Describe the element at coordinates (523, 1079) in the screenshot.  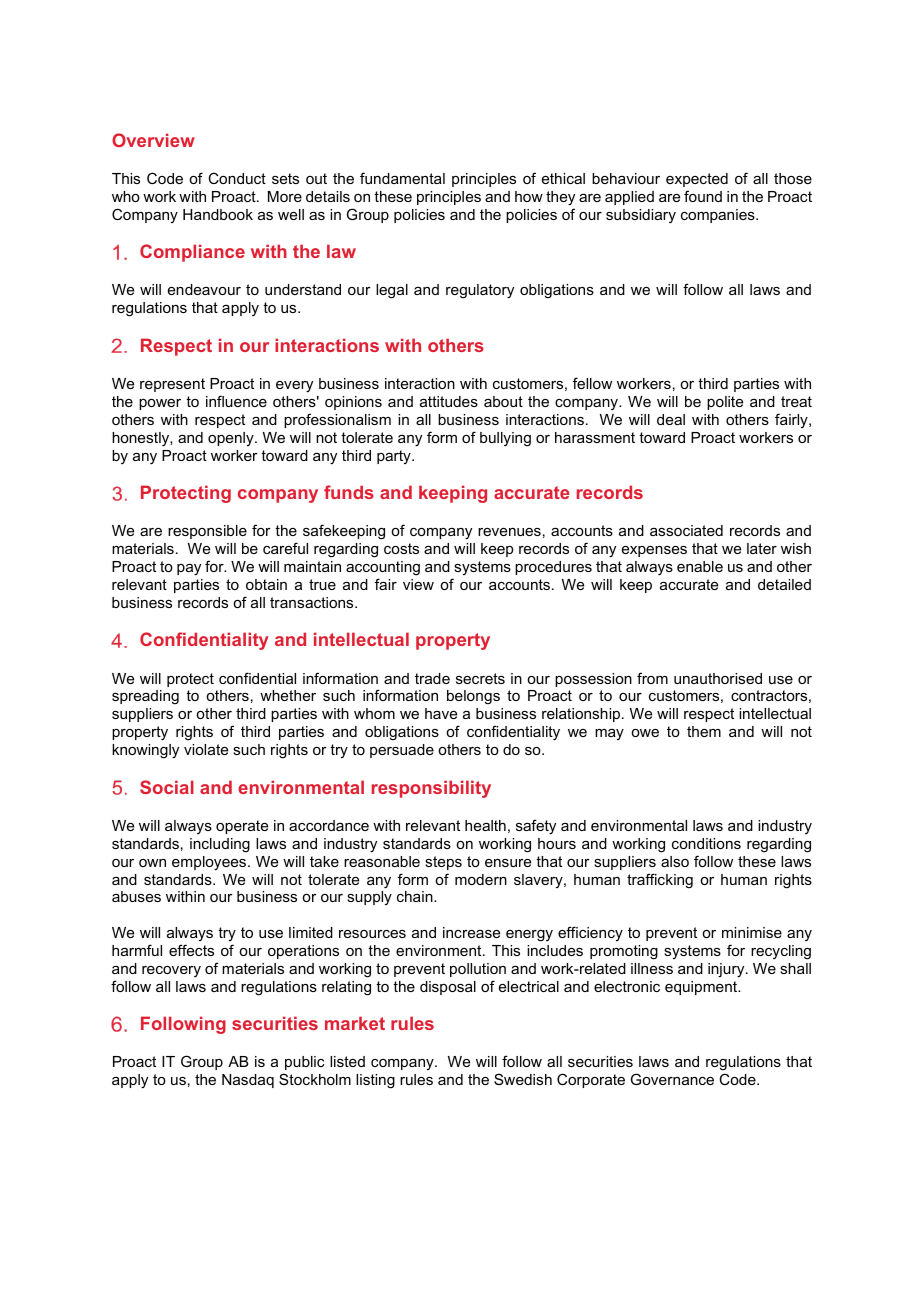
I see `Swedish` at that location.
